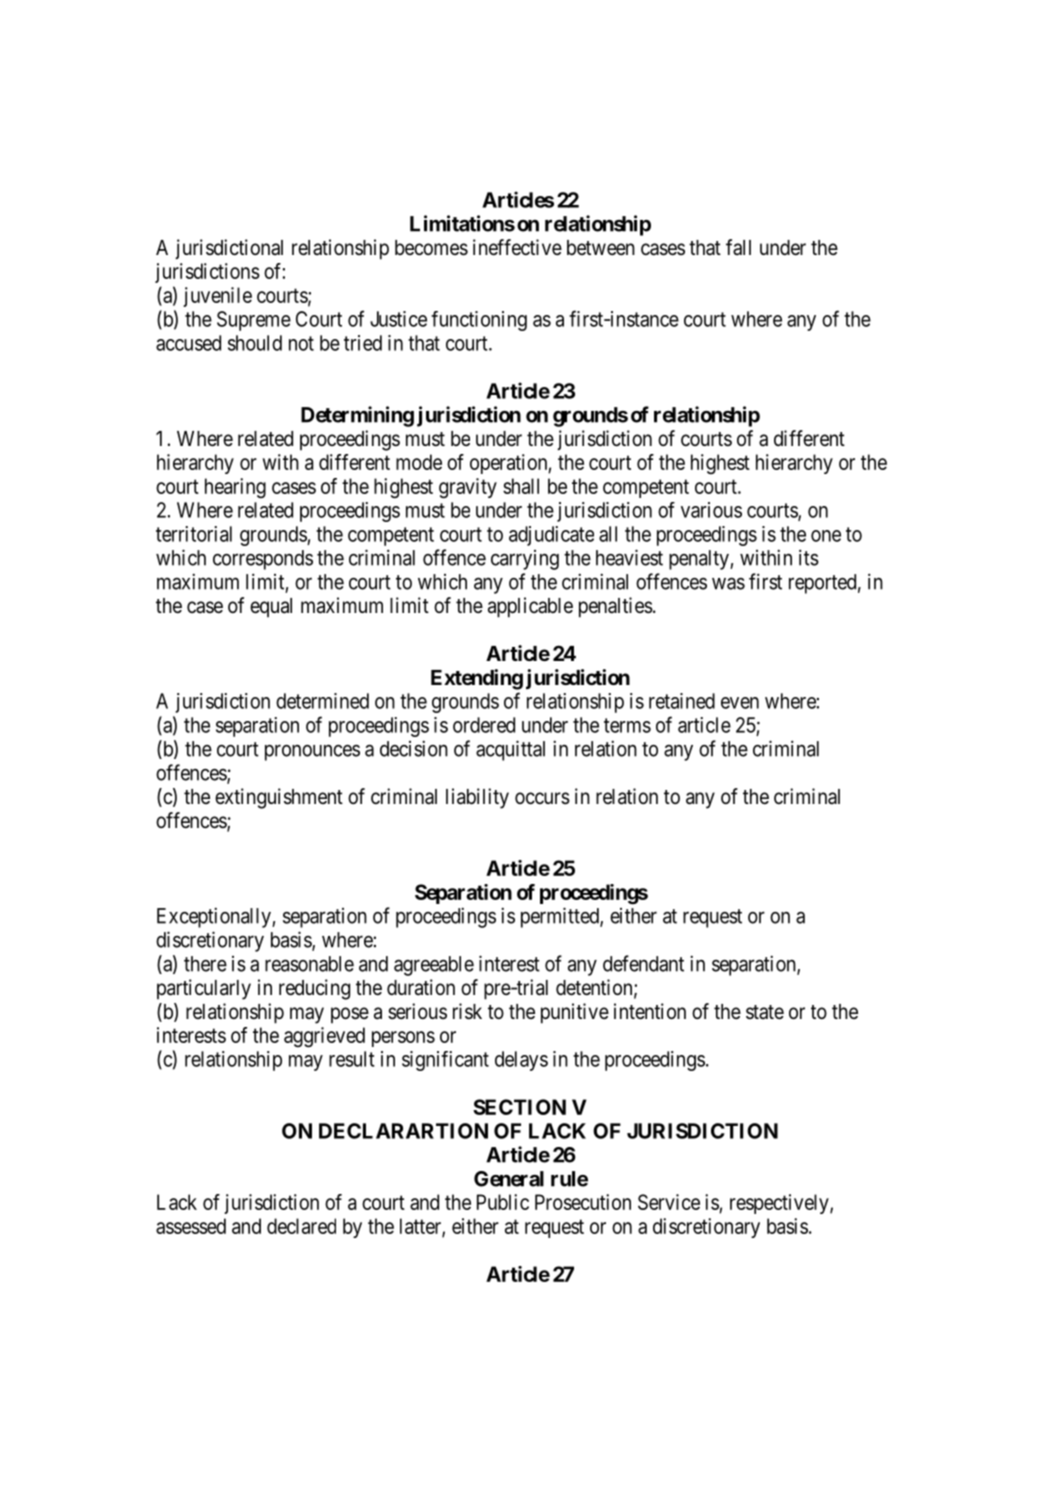  I want to click on liability, so click(477, 798).
